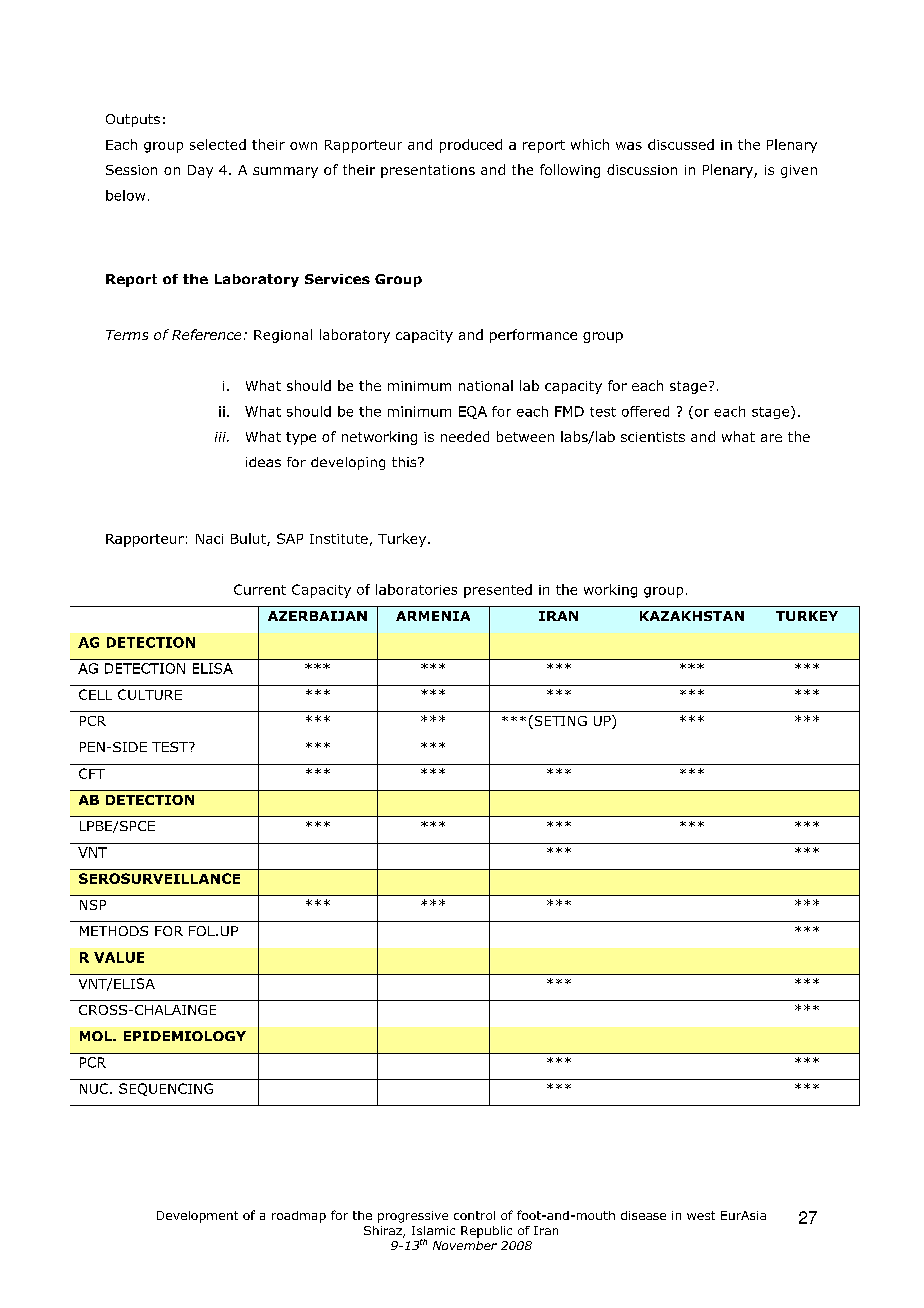  What do you see at coordinates (474, 1215) in the image?
I see `control` at bounding box center [474, 1215].
